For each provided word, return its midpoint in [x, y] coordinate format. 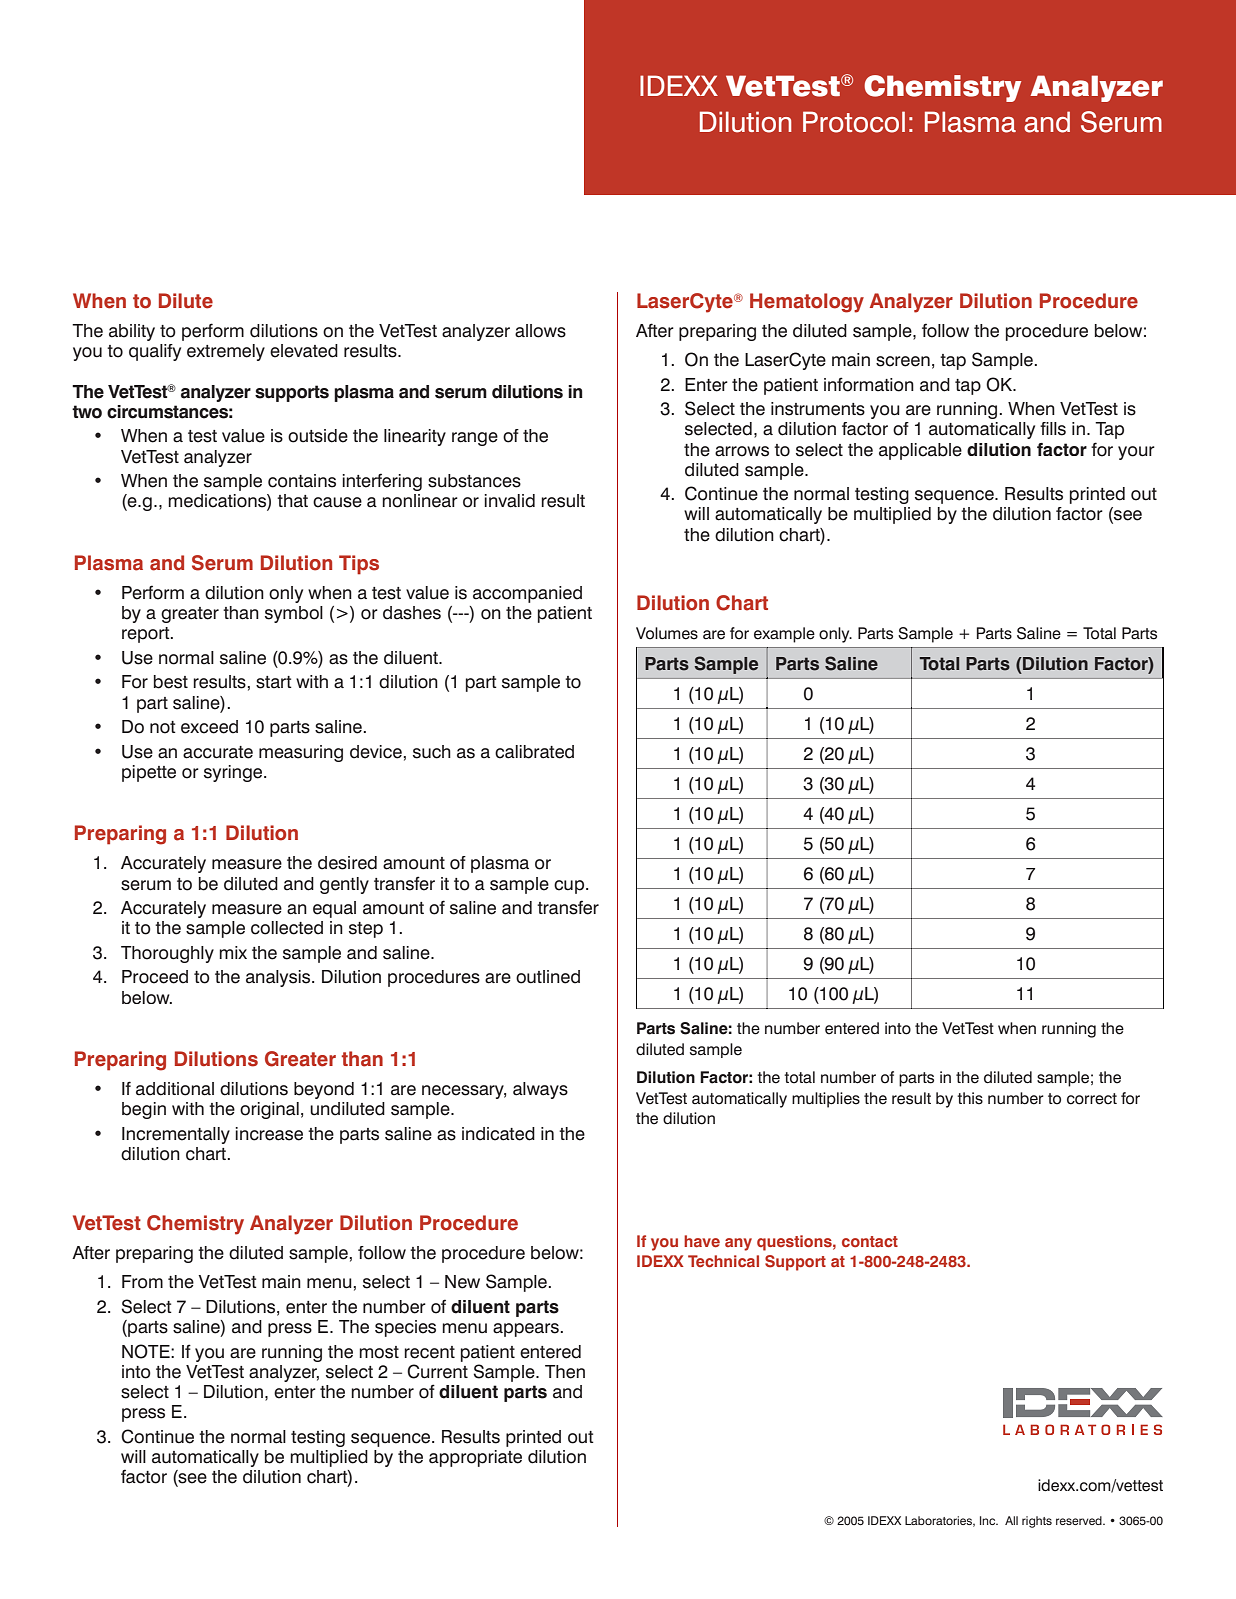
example [784, 635]
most [379, 1352]
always [540, 1090]
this [970, 1098]
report [147, 635]
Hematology [807, 303]
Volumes [667, 633]
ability [132, 332]
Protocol [854, 122]
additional [175, 1089]
